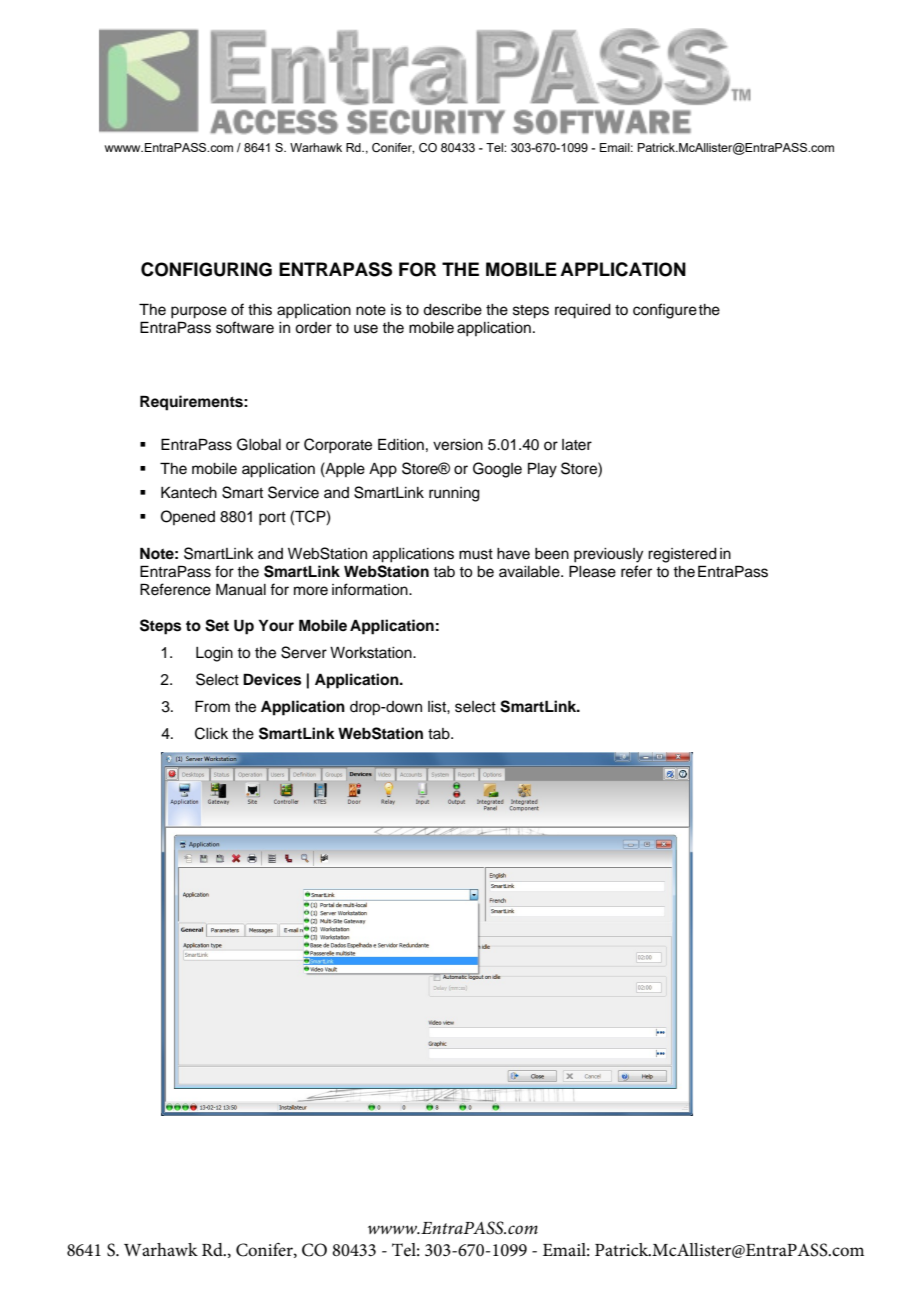 The height and width of the page is (1309, 924). What do you see at coordinates (454, 494) in the page?
I see `running` at bounding box center [454, 494].
